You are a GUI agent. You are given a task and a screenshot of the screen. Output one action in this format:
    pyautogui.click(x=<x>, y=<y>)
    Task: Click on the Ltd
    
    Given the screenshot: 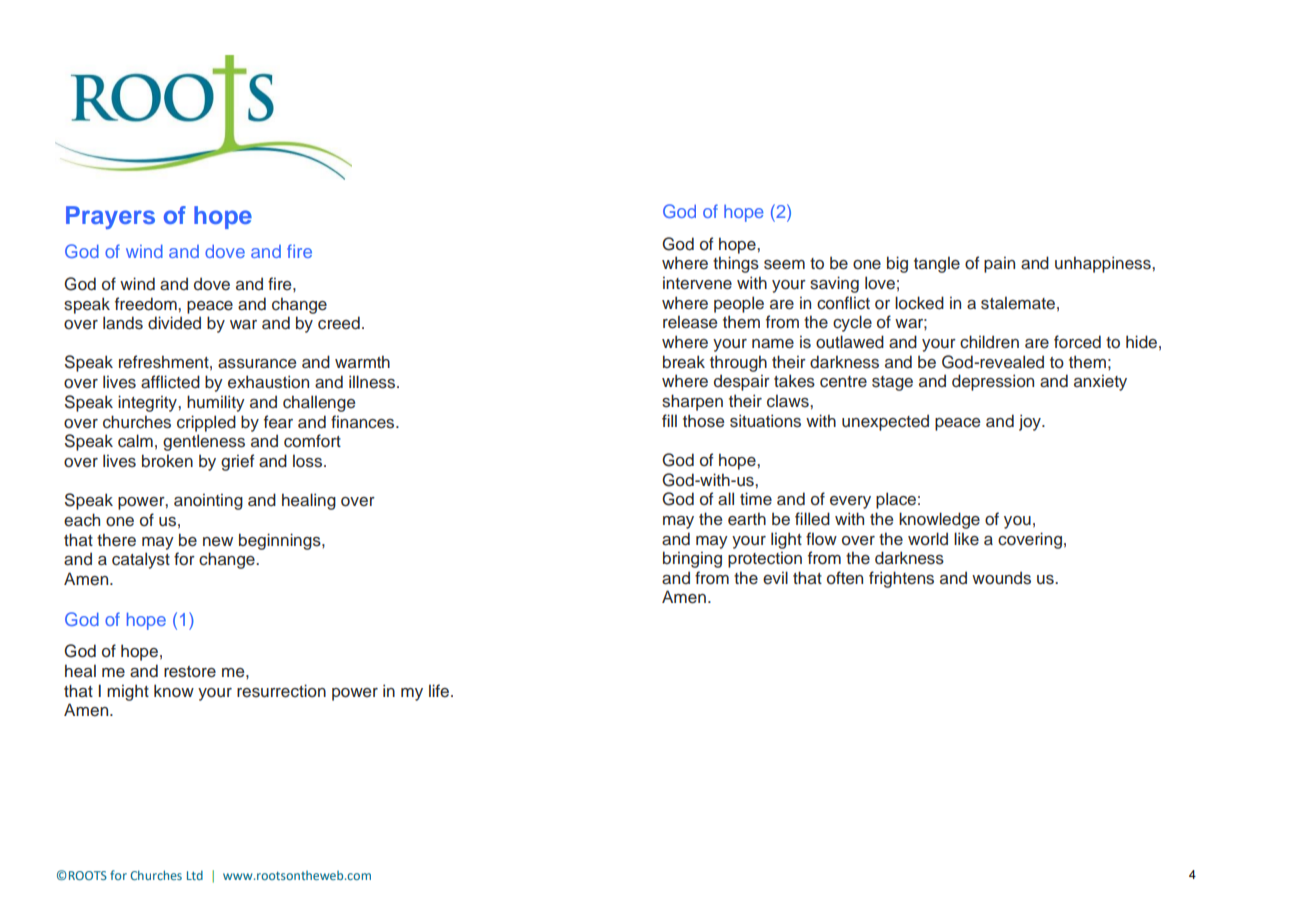 What is the action you would take?
    pyautogui.click(x=195, y=875)
